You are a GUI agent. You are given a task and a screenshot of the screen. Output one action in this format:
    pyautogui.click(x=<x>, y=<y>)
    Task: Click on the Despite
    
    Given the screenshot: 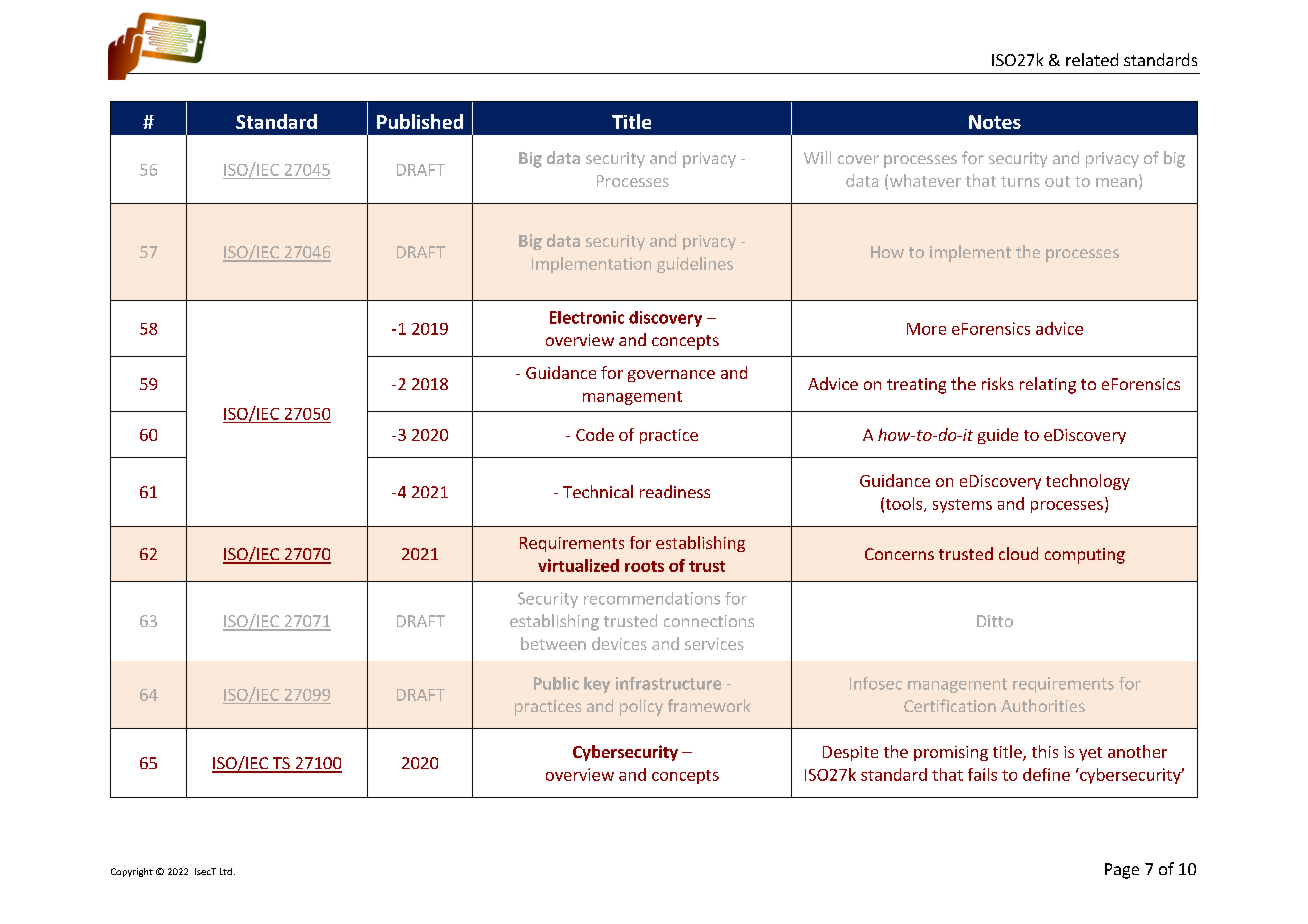 What is the action you would take?
    pyautogui.click(x=850, y=753)
